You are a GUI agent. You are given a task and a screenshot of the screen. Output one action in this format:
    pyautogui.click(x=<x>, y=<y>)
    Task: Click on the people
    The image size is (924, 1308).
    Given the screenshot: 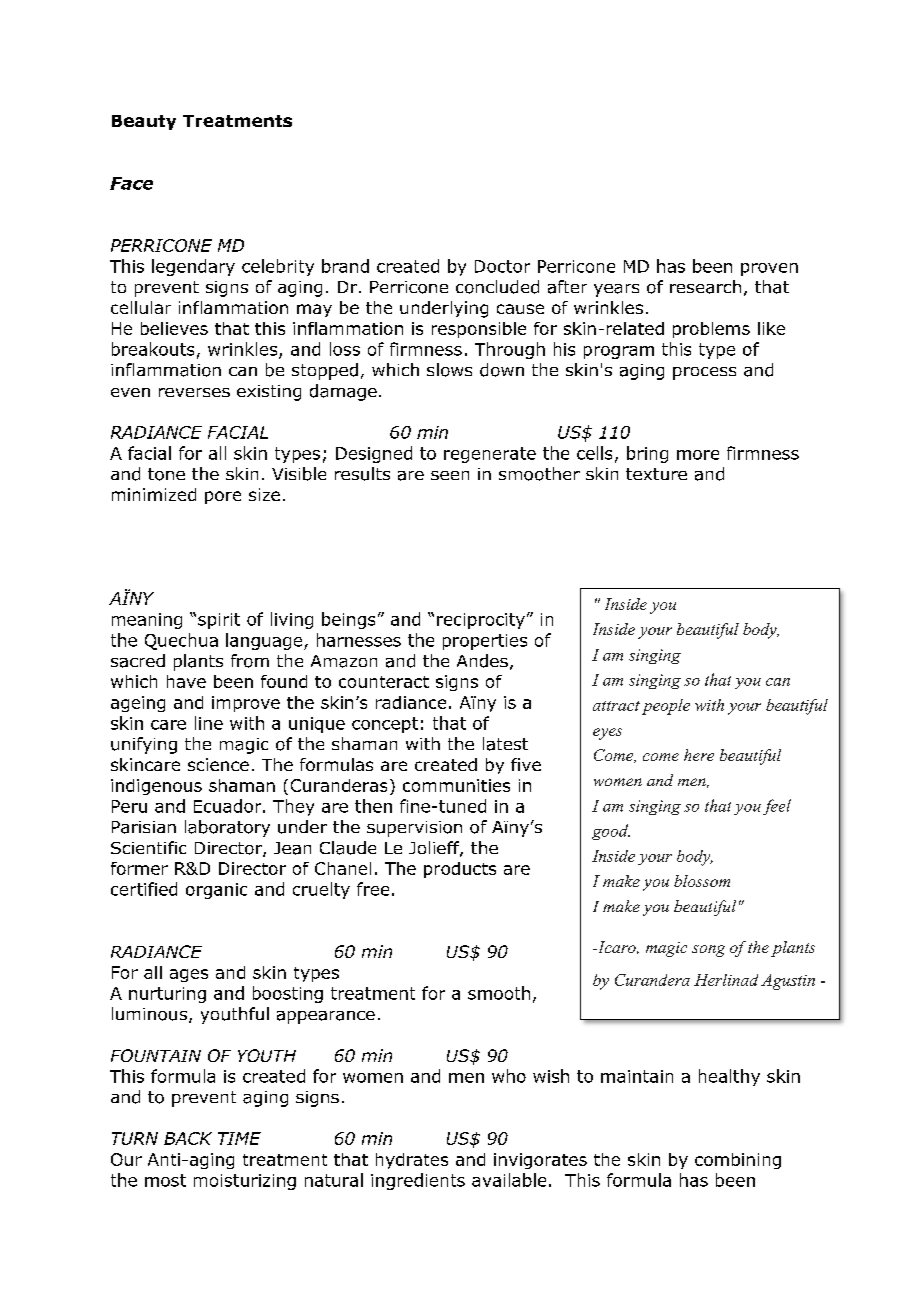 What is the action you would take?
    pyautogui.click(x=666, y=707)
